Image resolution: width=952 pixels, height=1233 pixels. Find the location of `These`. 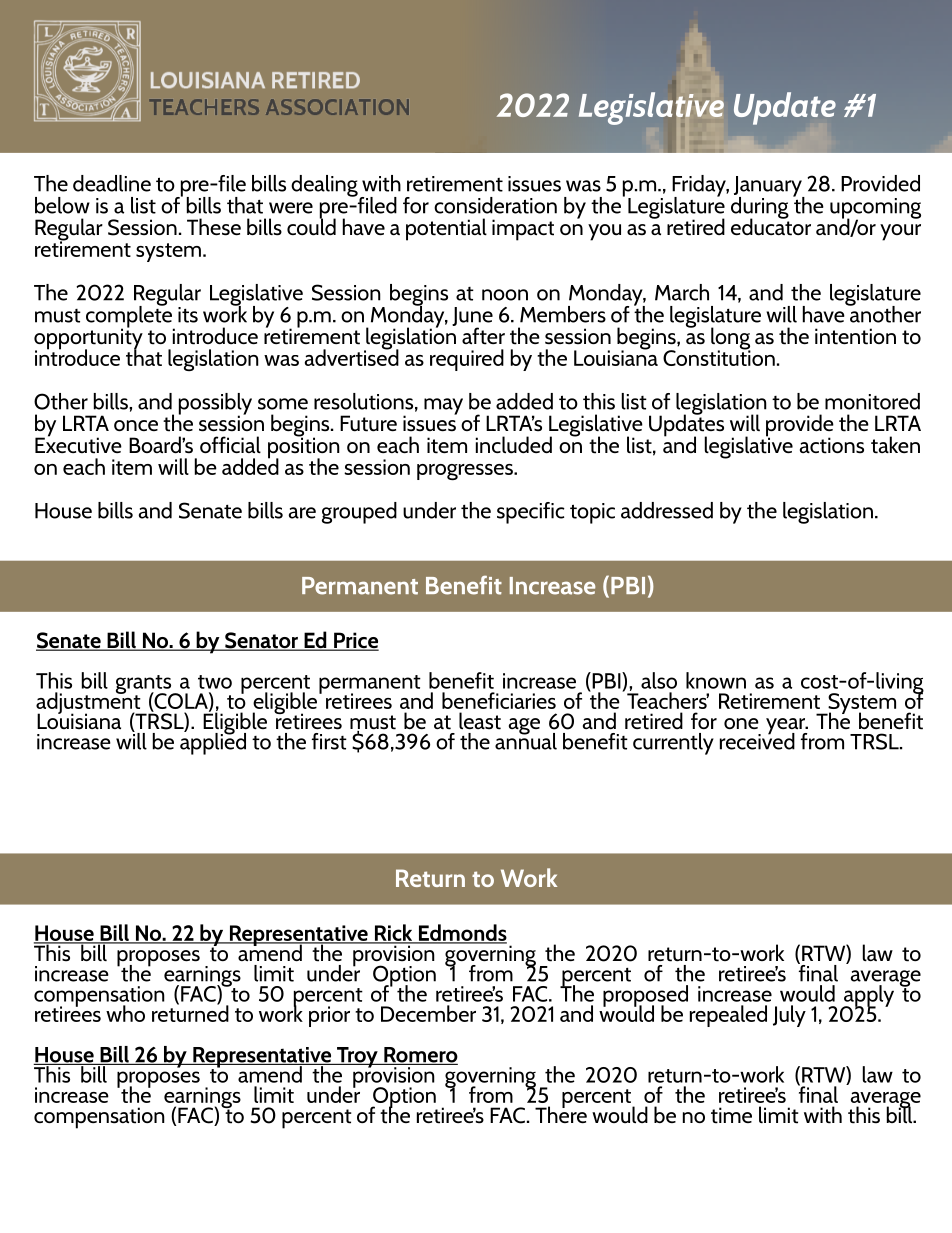

These is located at coordinates (214, 227).
